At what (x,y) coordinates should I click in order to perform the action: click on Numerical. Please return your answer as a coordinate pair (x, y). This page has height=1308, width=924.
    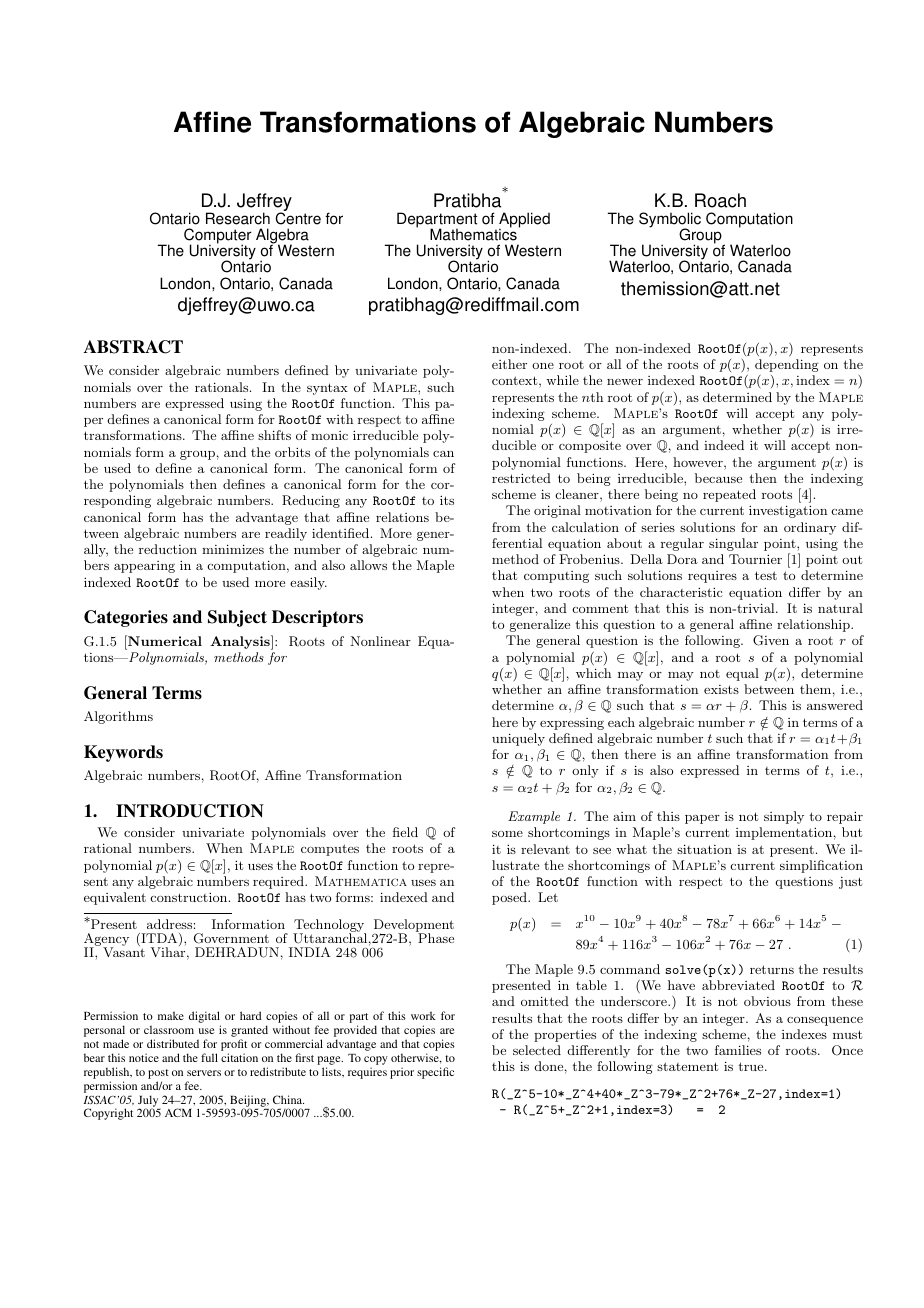
    Looking at the image, I should click on (164, 640).
